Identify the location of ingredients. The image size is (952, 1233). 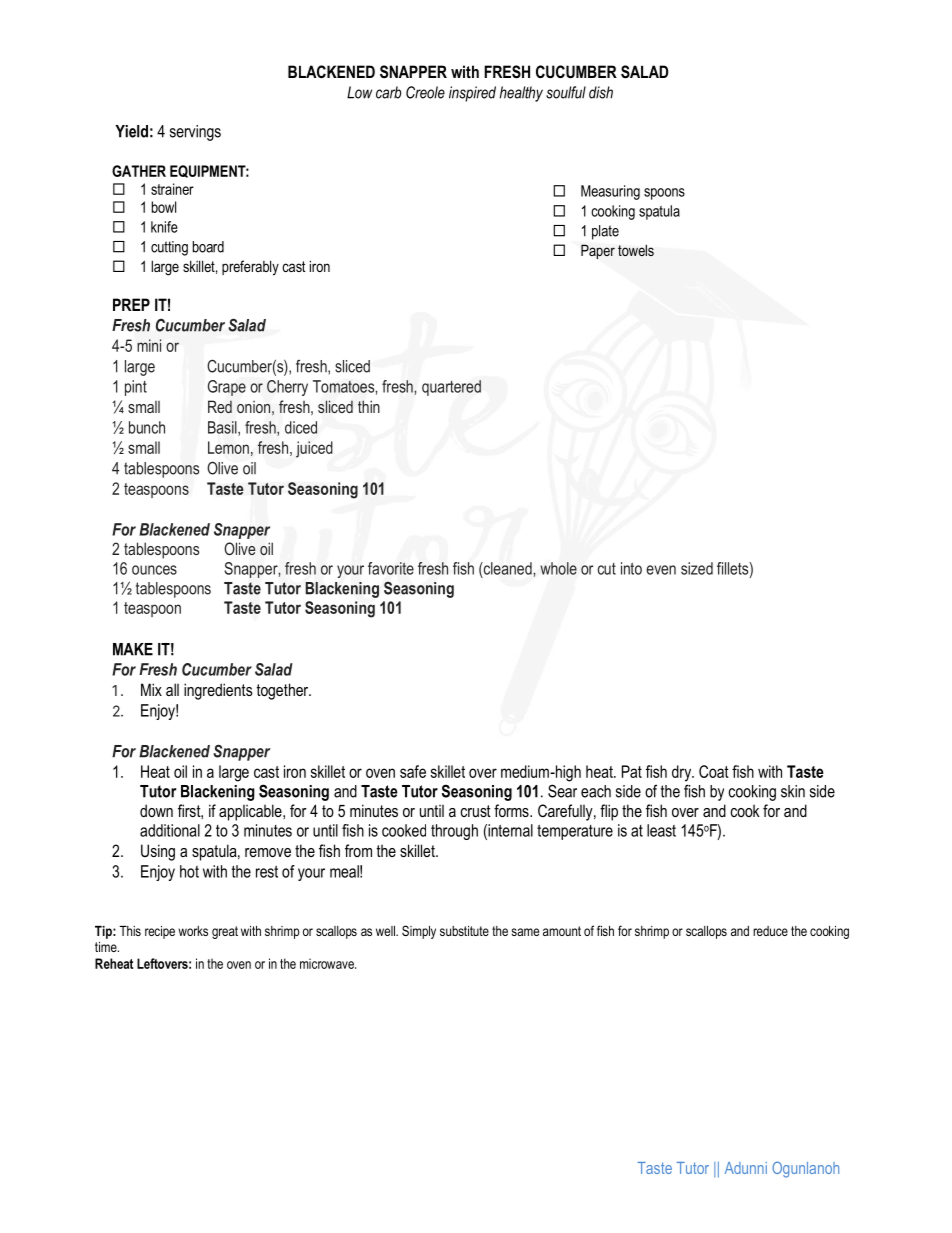
(218, 691).
